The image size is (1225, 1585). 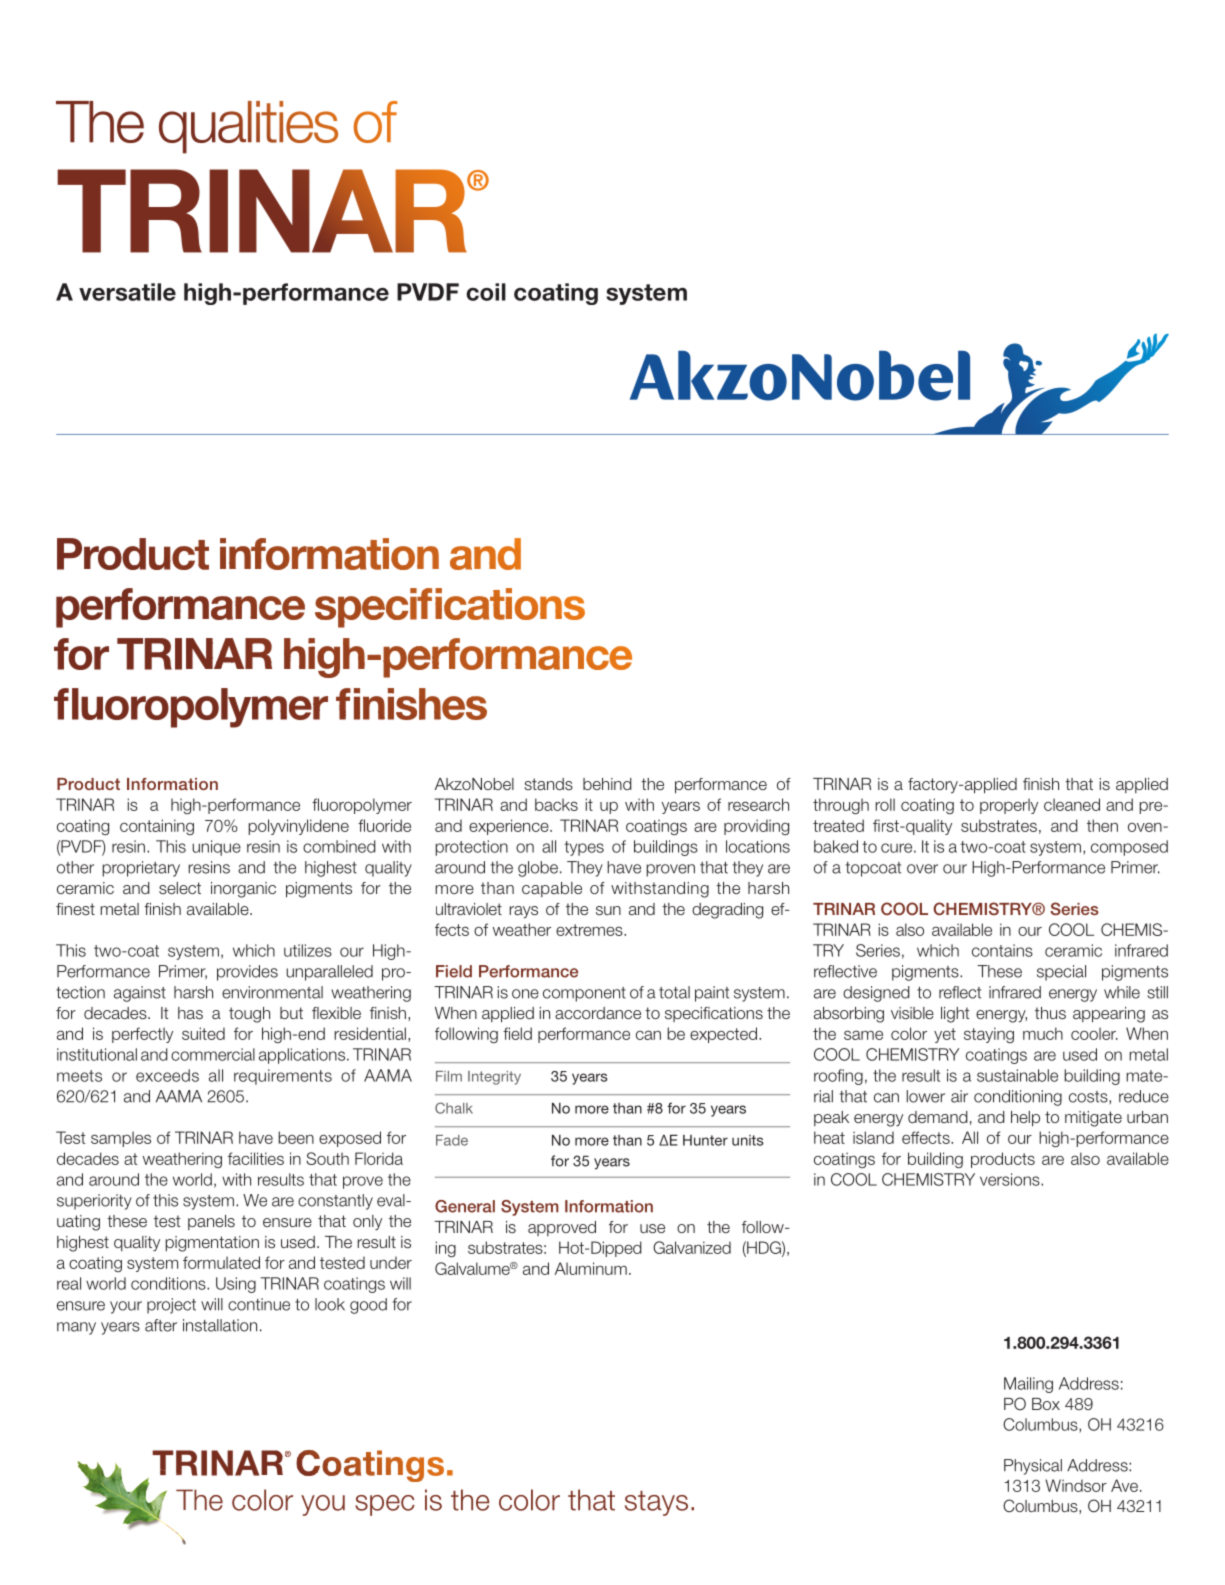 I want to click on Integrity, so click(x=494, y=1078).
